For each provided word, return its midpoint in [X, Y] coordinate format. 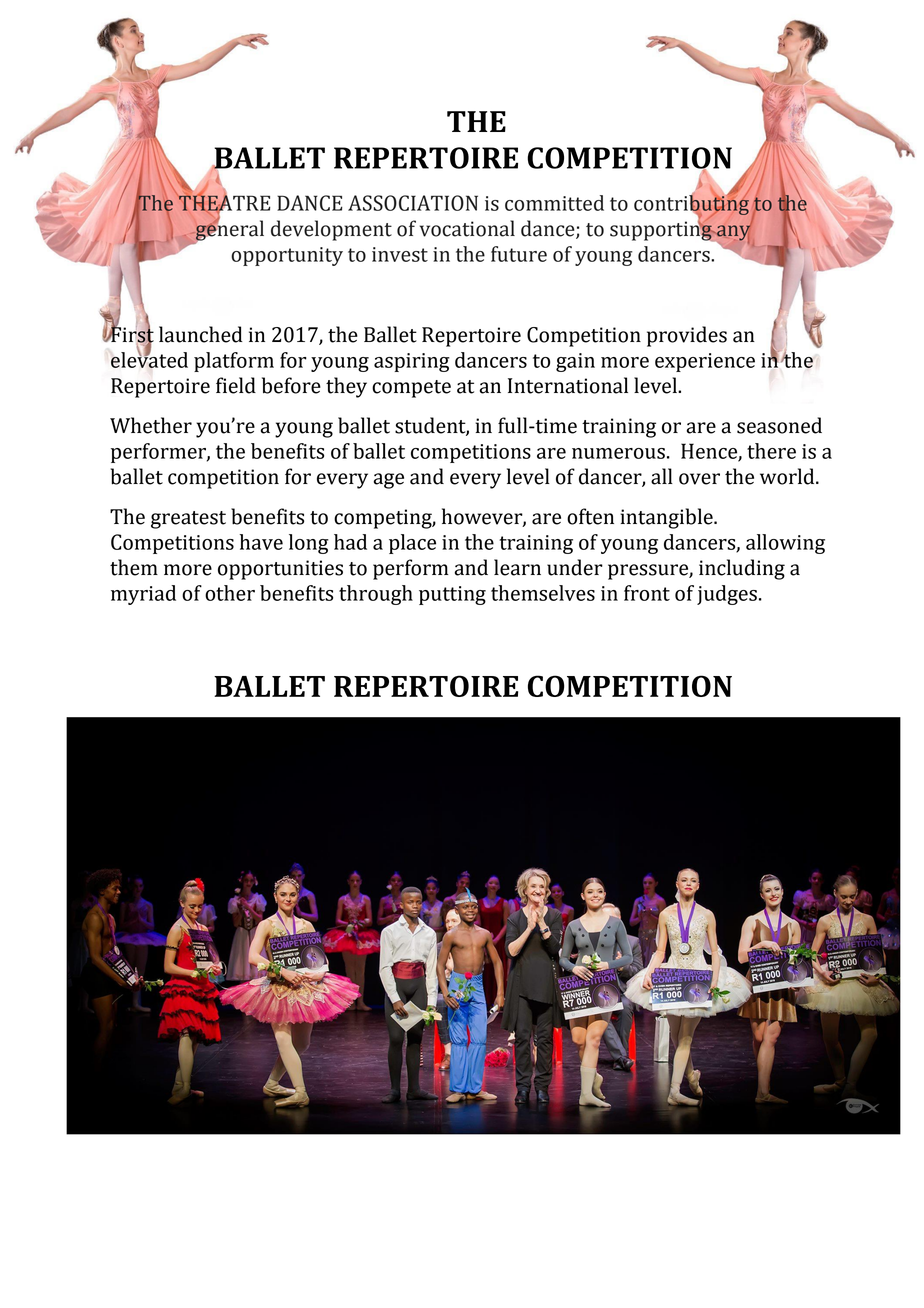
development [331, 230]
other [230, 593]
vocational [467, 228]
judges [727, 595]
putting [452, 595]
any [733, 233]
